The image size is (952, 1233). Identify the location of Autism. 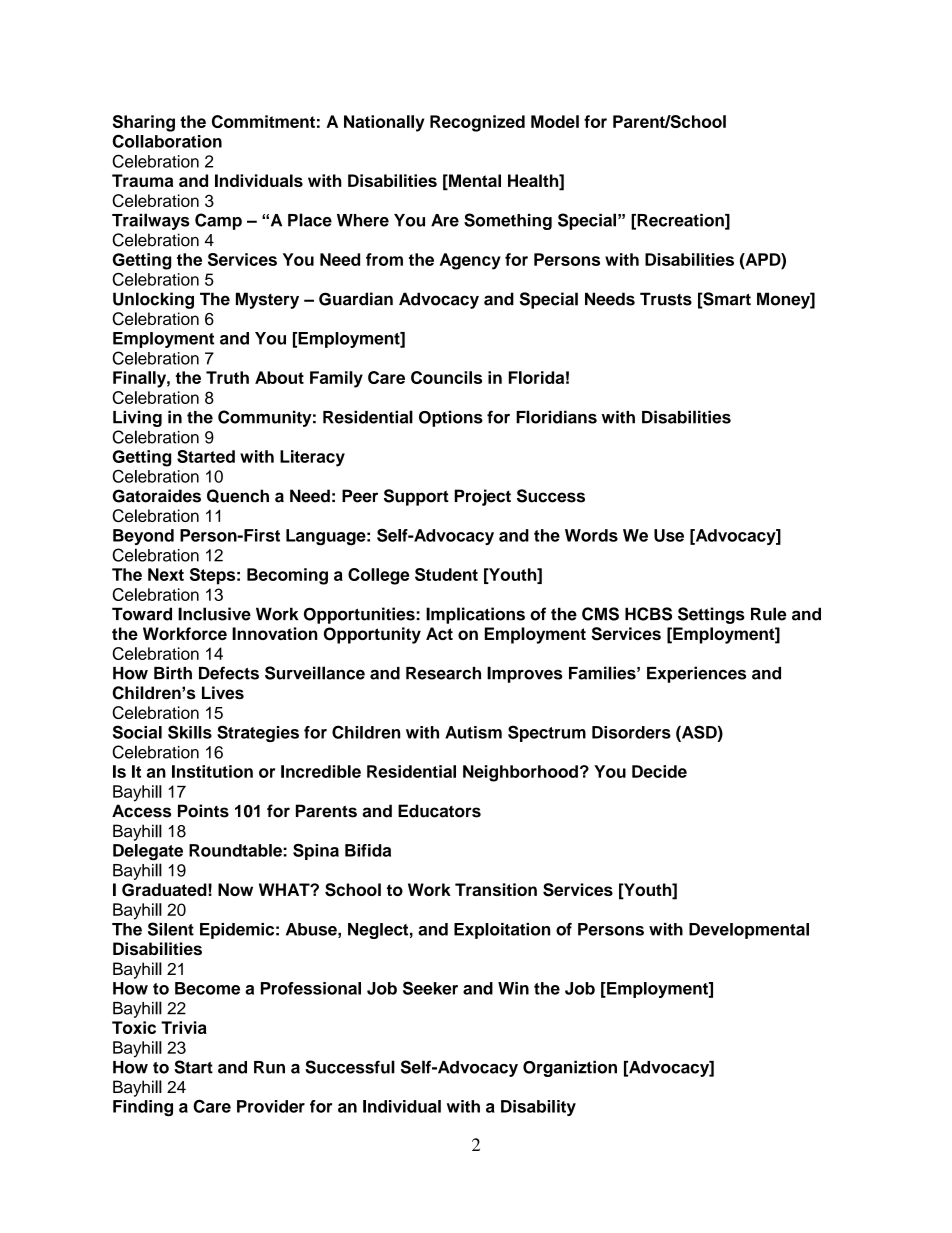
(473, 732).
